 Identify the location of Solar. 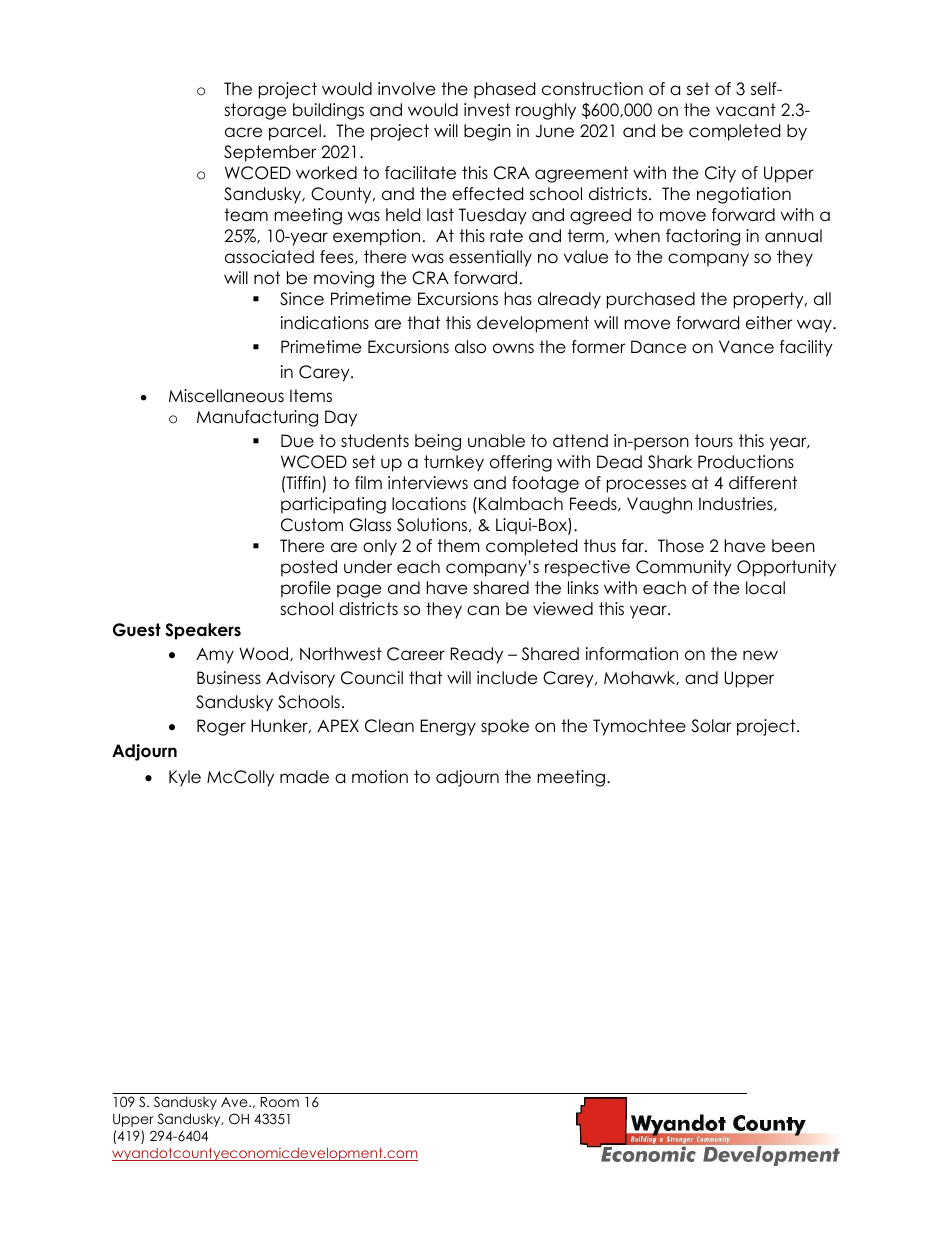
(711, 726).
